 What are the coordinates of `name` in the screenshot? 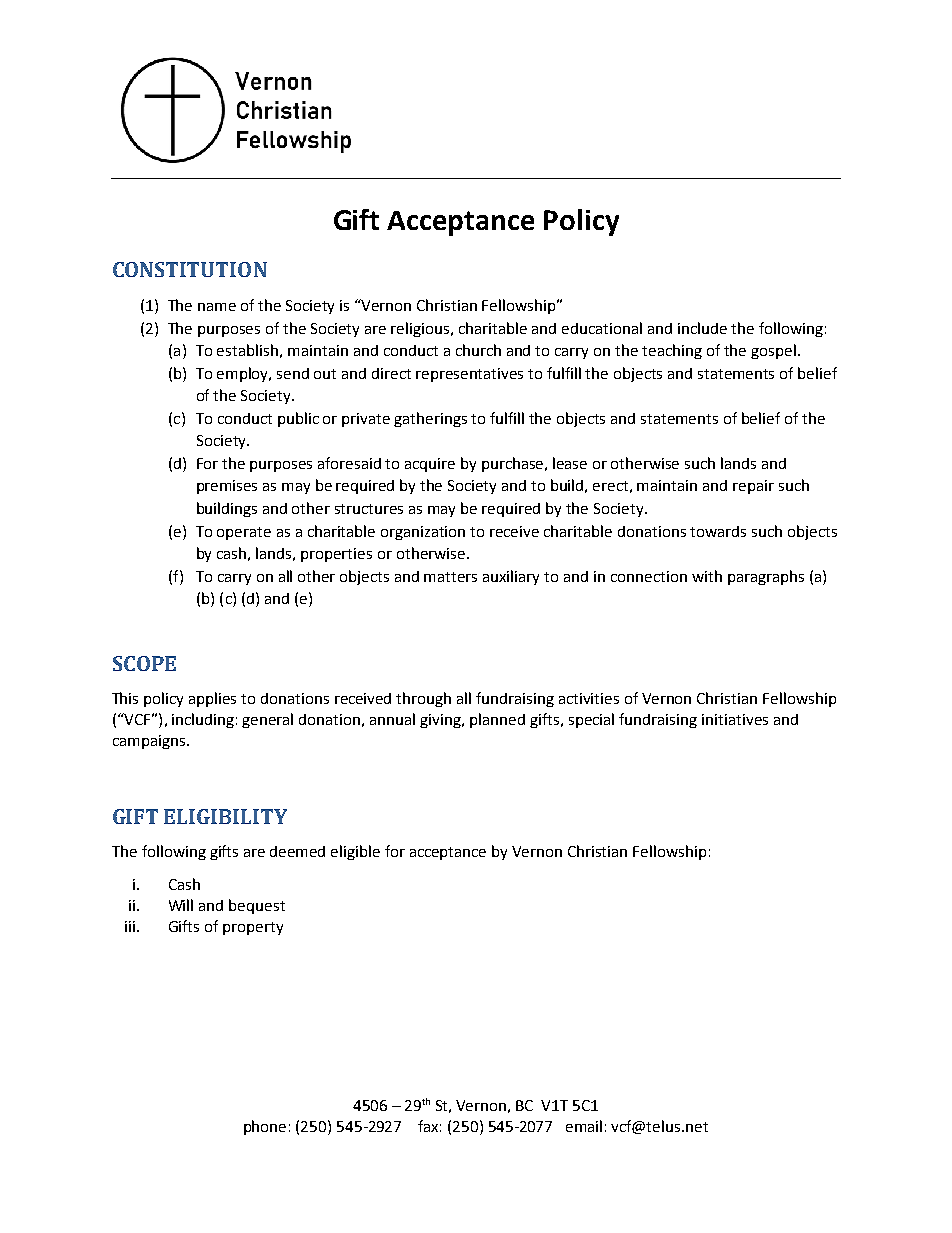 It's located at (217, 307).
